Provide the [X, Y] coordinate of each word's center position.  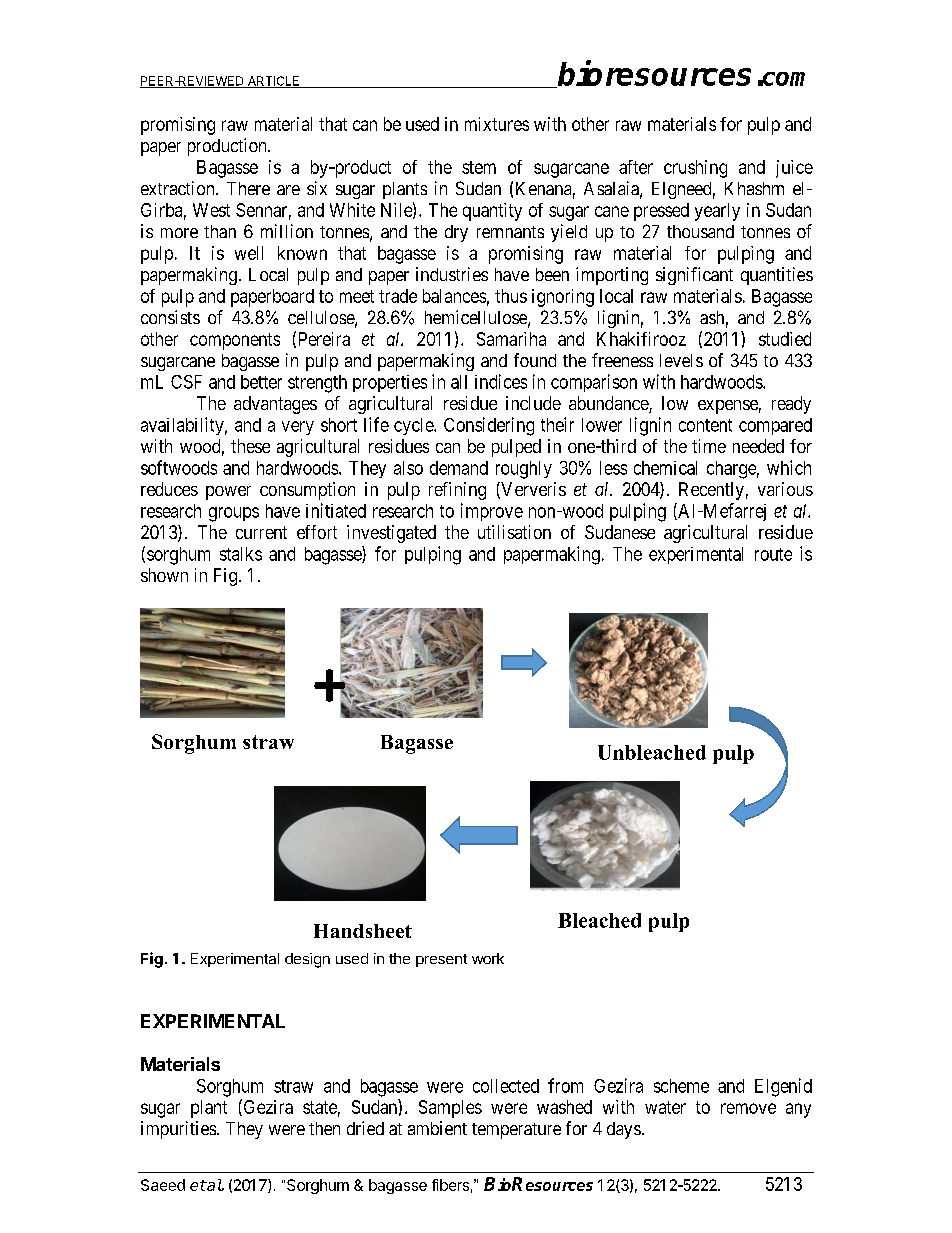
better [261, 382]
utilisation [514, 532]
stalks [241, 554]
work [488, 958]
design [307, 960]
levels [681, 360]
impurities [178, 1130]
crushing [695, 169]
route [773, 554]
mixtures [497, 124]
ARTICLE [273, 82]
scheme [681, 1086]
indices [501, 381]
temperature [516, 1131]
